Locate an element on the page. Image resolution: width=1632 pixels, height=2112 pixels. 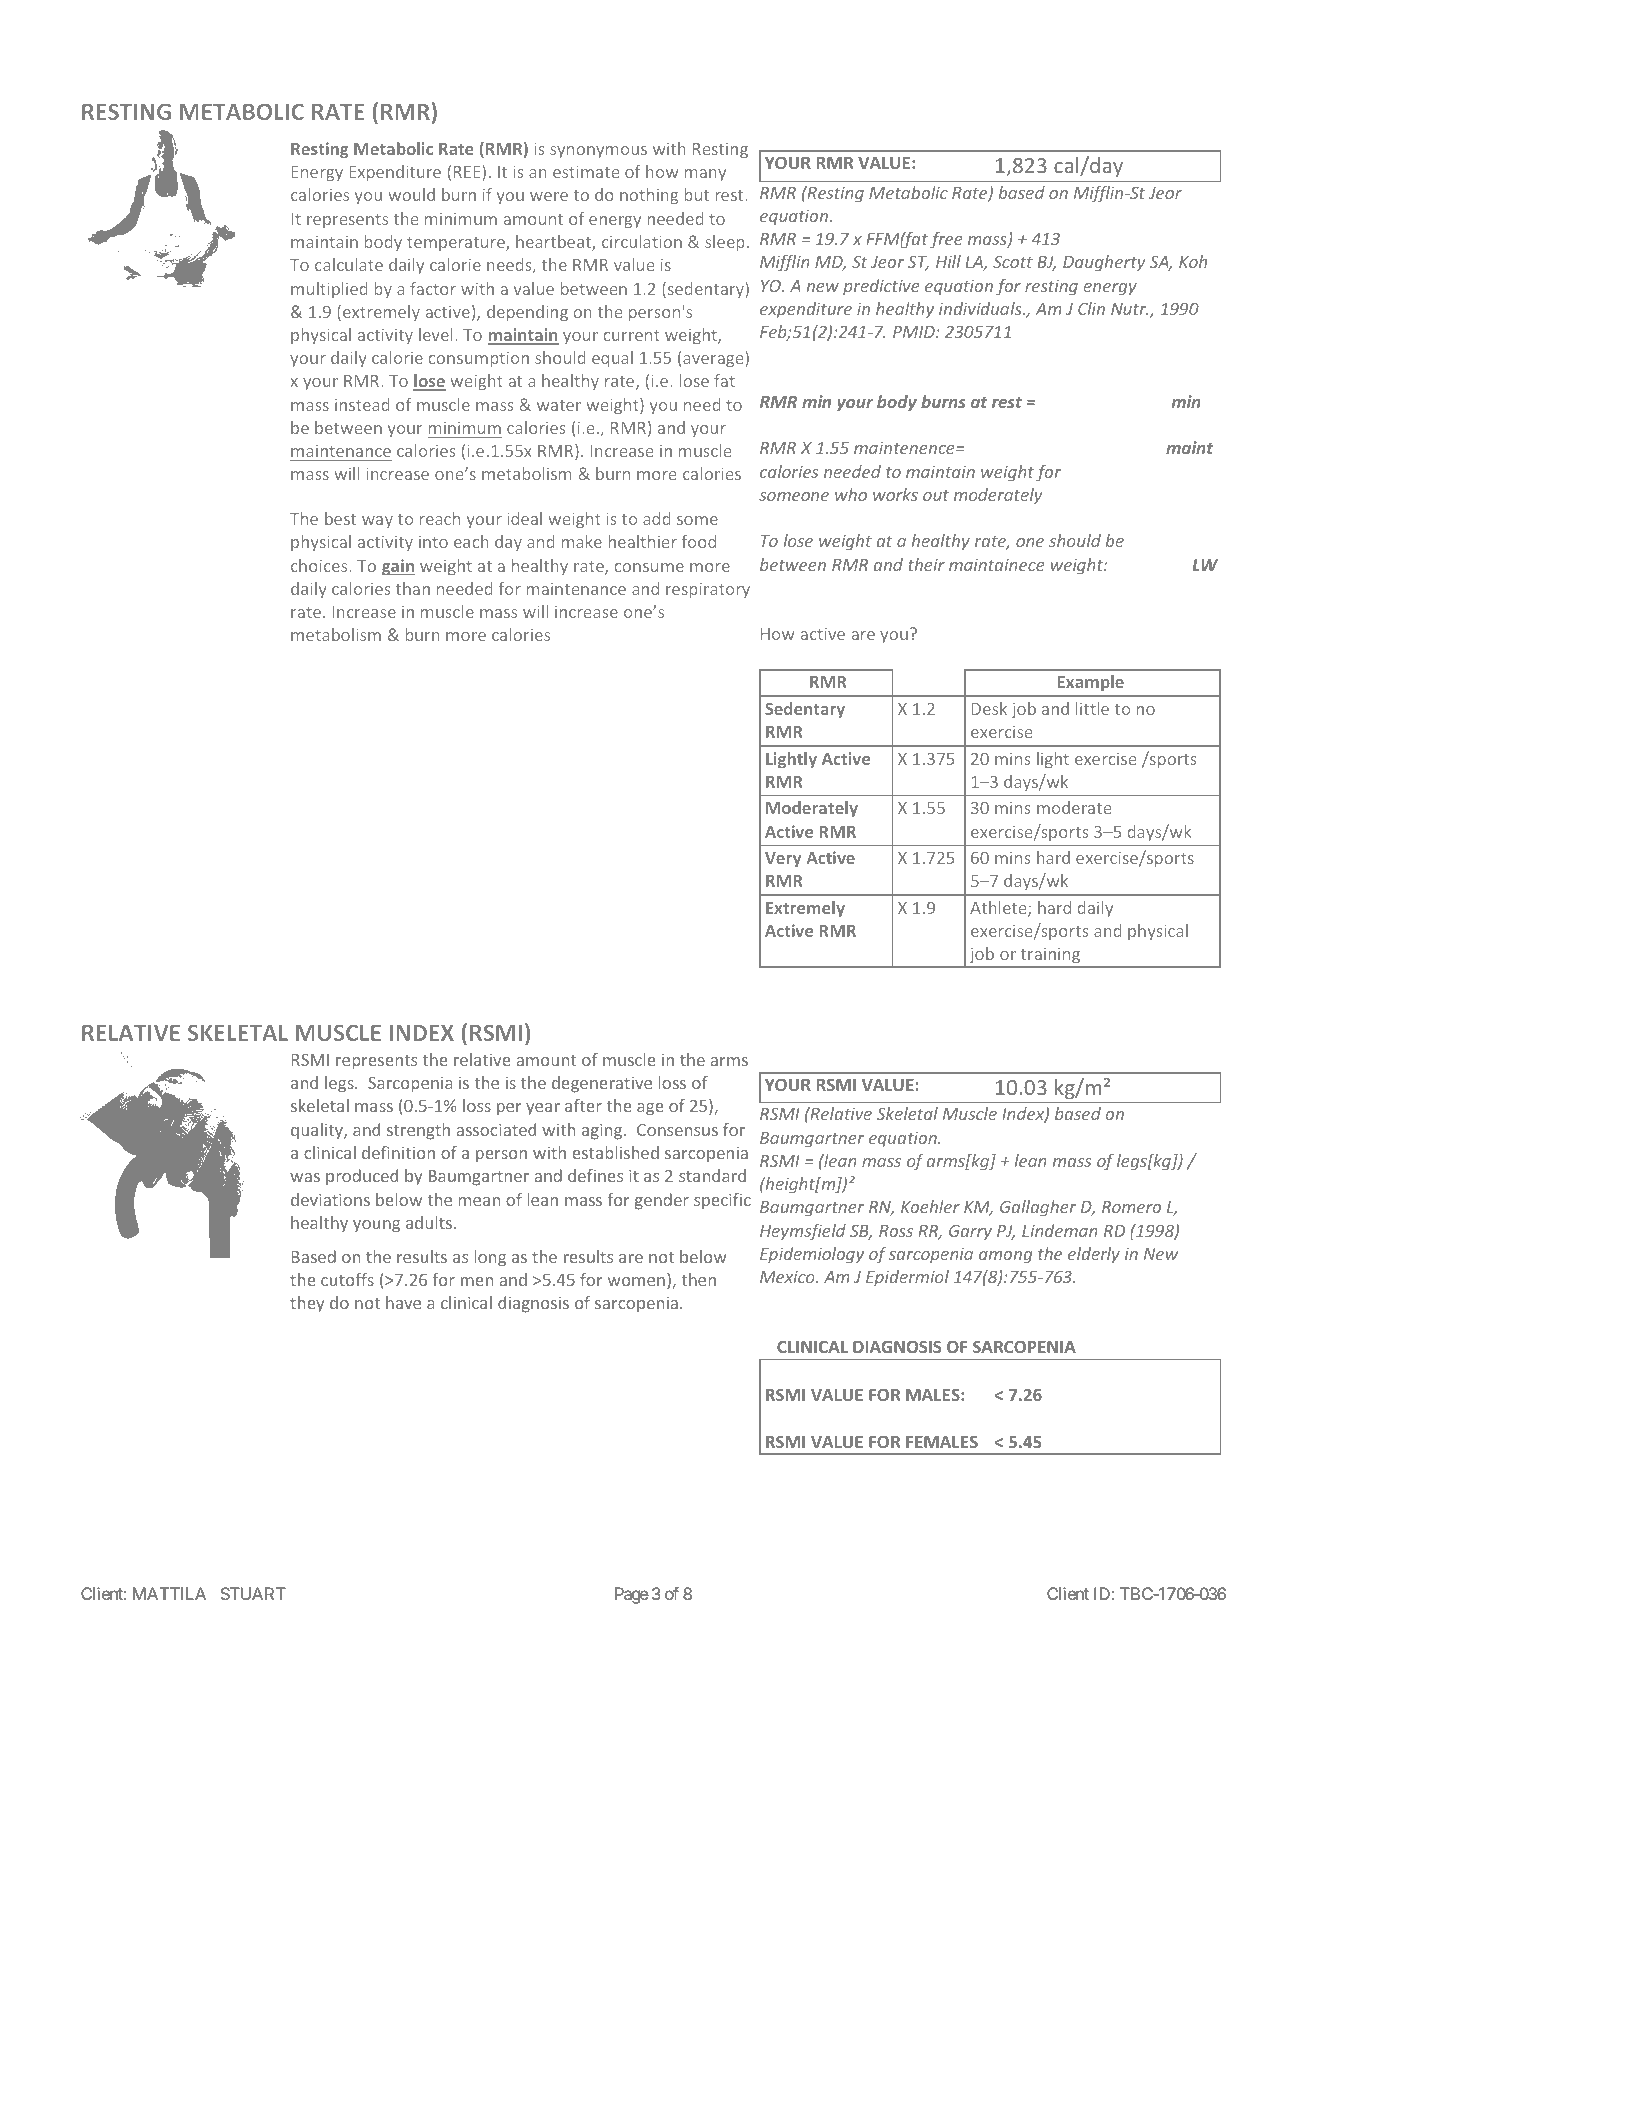
quality is located at coordinates (318, 1131).
